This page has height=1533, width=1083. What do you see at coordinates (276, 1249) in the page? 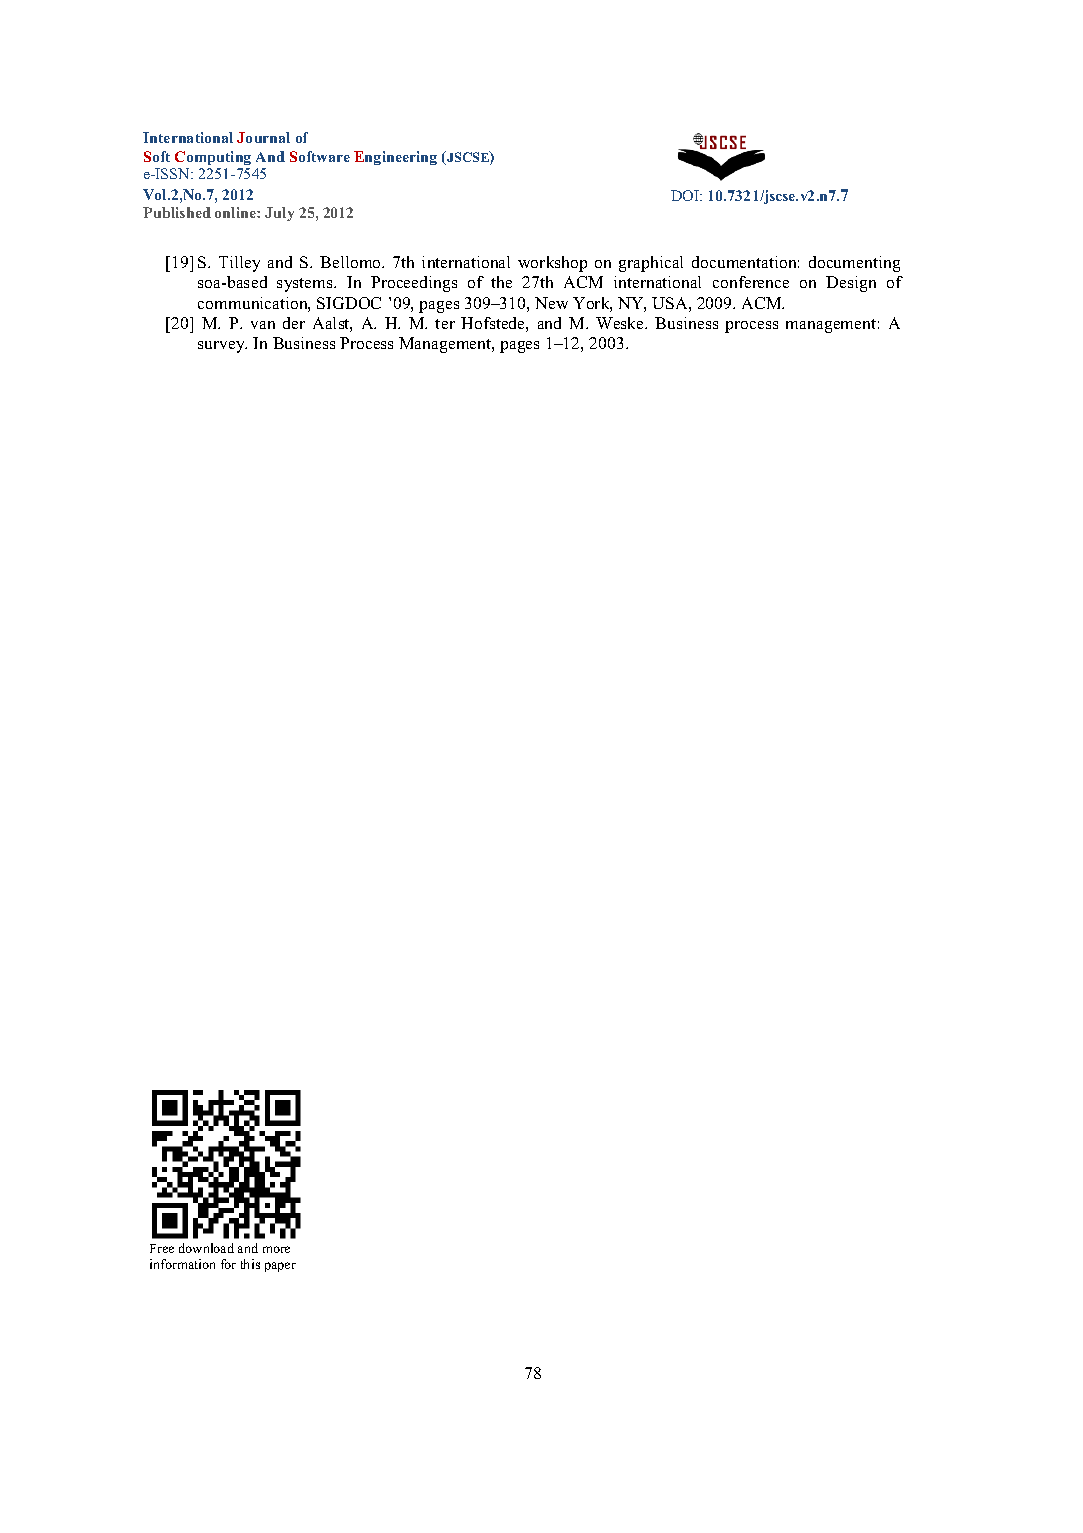
I see `more` at bounding box center [276, 1249].
